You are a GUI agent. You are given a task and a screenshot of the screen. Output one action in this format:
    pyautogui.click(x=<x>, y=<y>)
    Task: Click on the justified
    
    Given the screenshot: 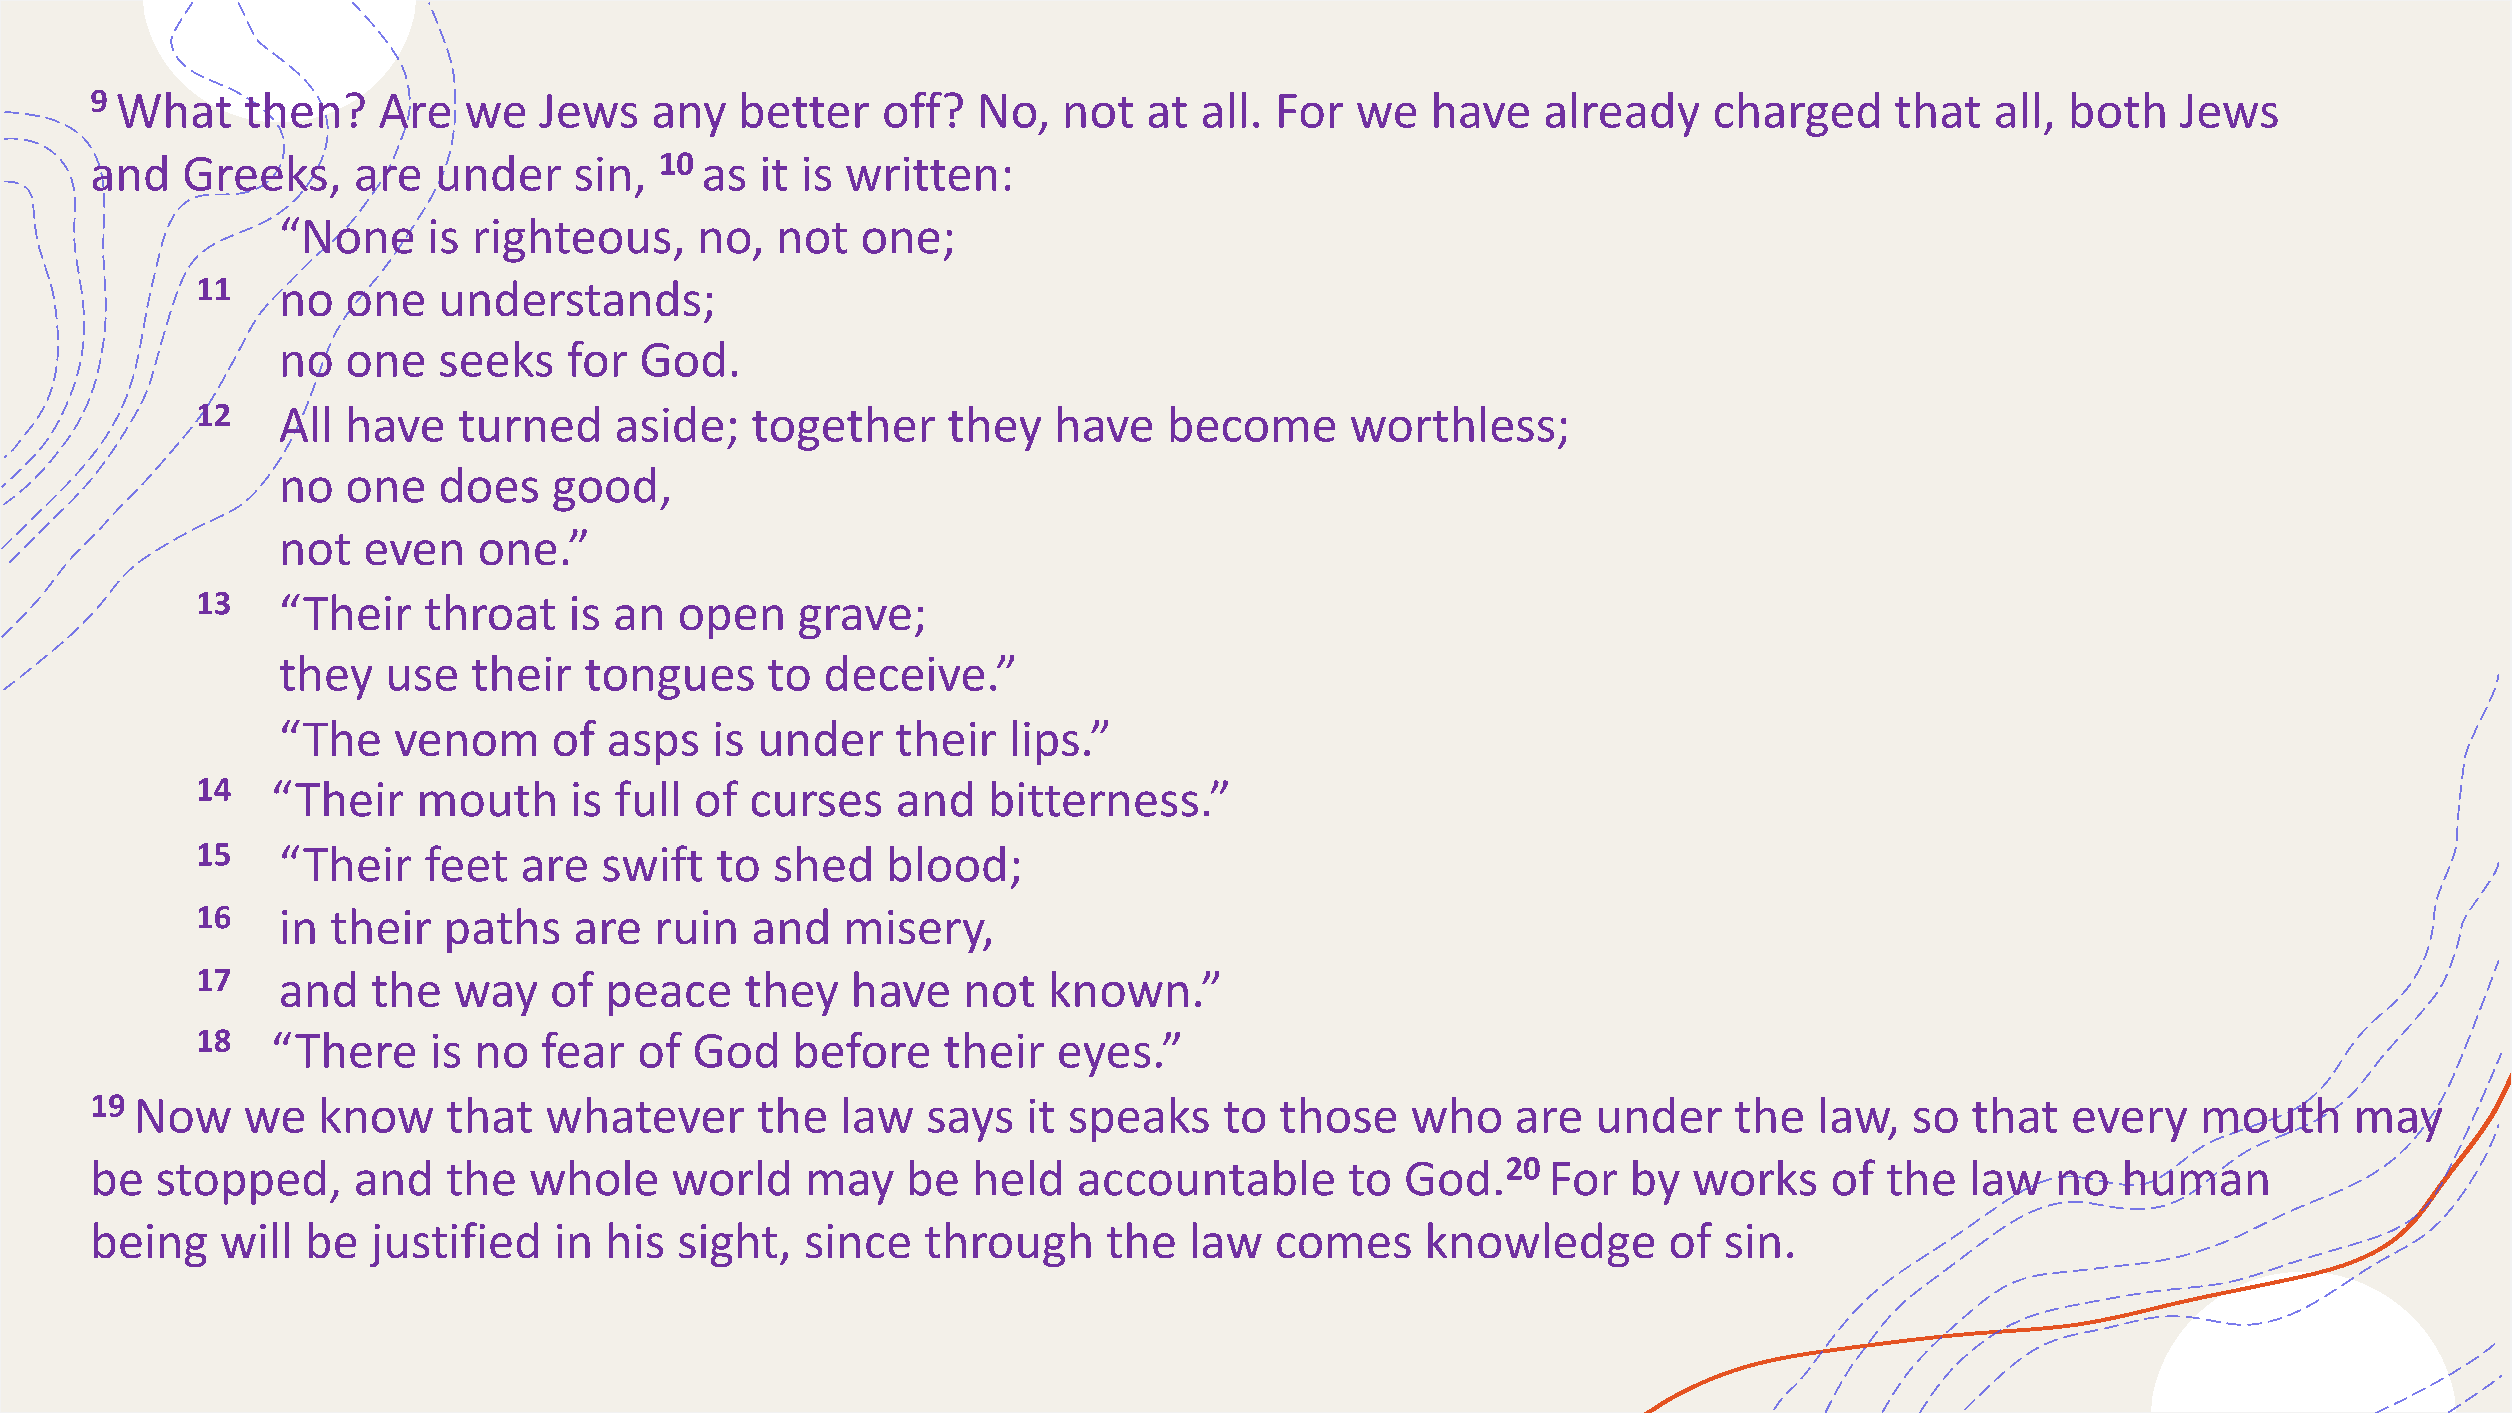 What is the action you would take?
    pyautogui.click(x=454, y=1244)
